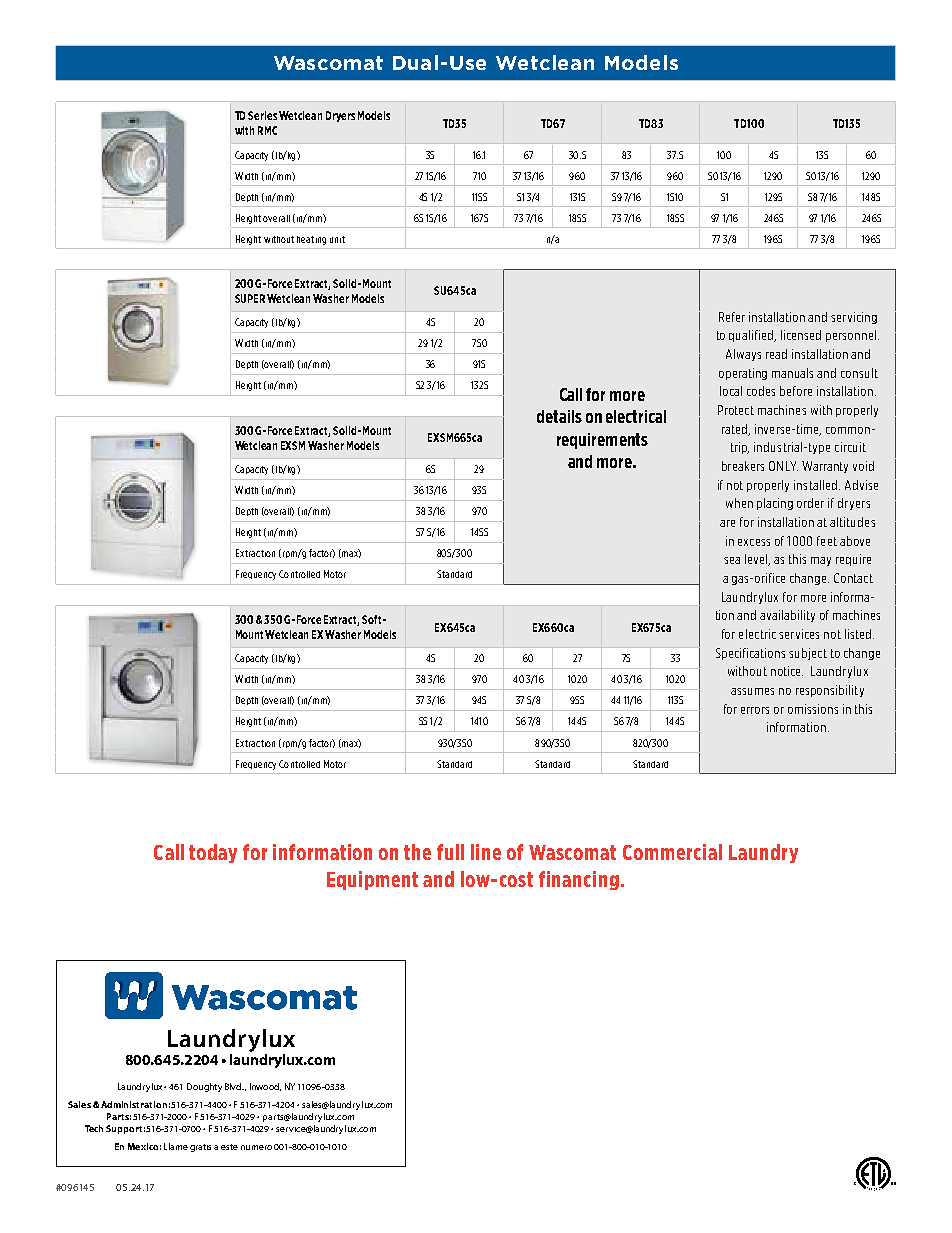 The image size is (952, 1233). What do you see at coordinates (200, 1148) in the screenshot?
I see `gratis` at bounding box center [200, 1148].
